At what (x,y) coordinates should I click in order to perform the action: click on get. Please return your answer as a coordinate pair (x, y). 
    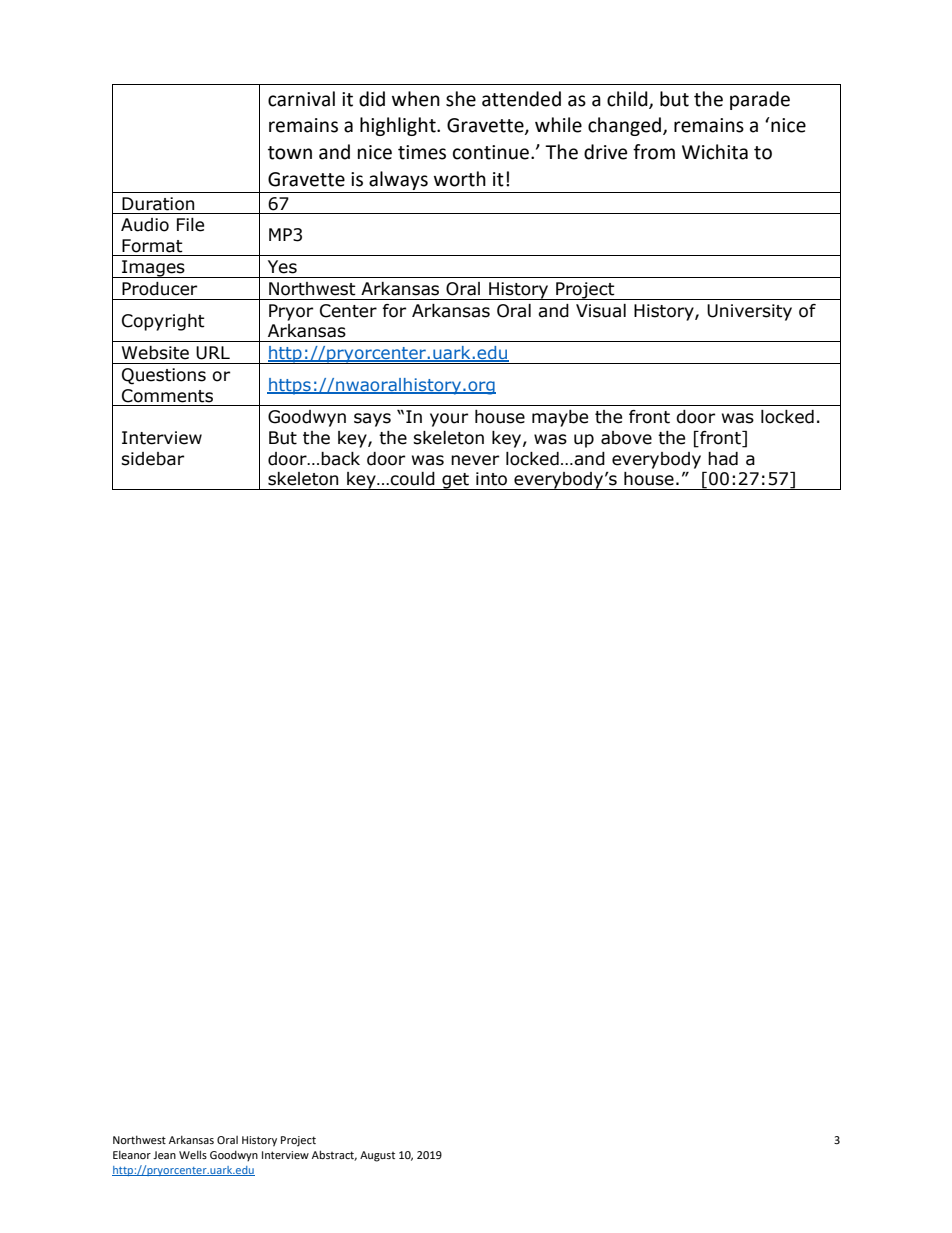
    Looking at the image, I should click on (455, 481).
